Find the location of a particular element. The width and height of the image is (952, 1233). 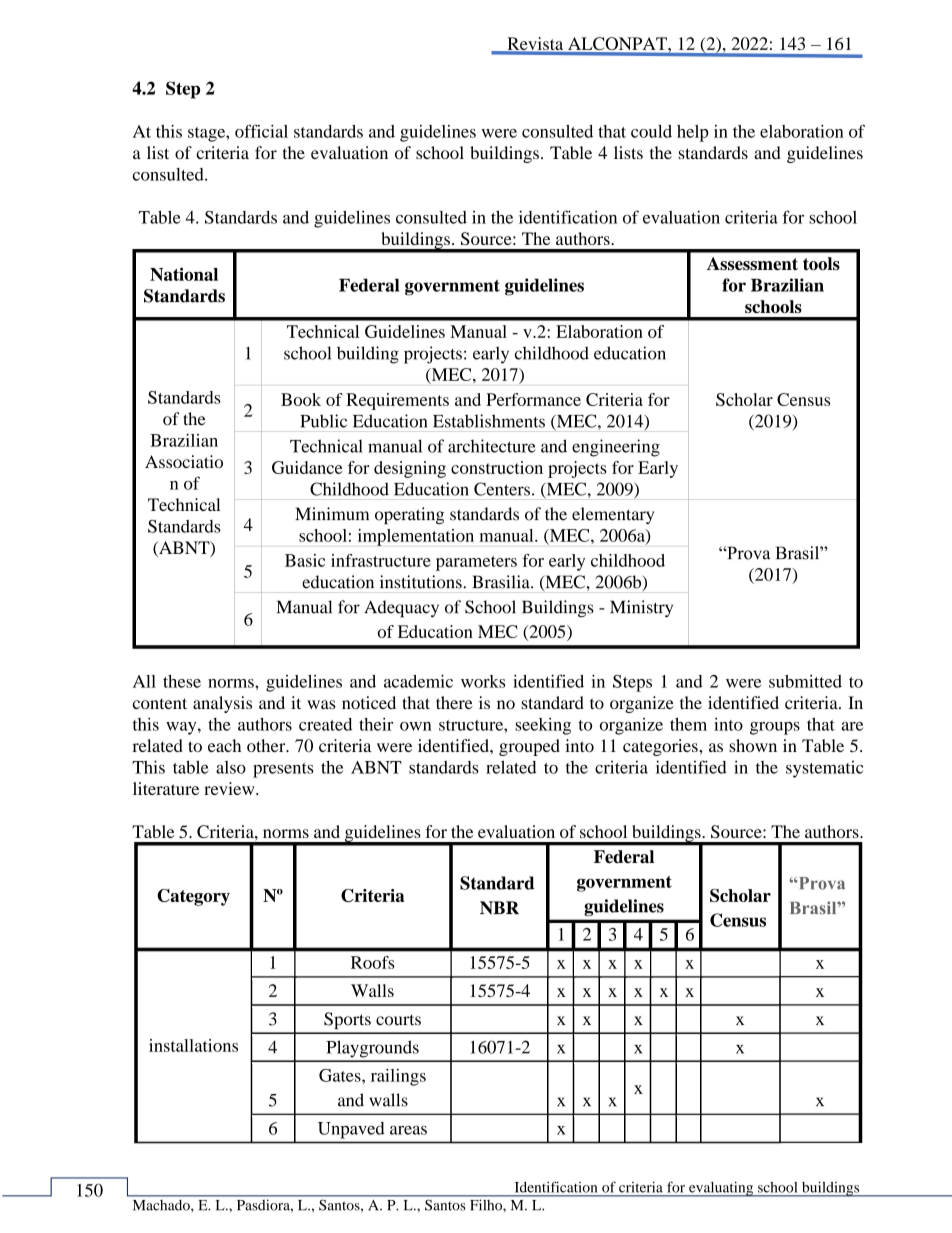

analysis is located at coordinates (222, 704).
